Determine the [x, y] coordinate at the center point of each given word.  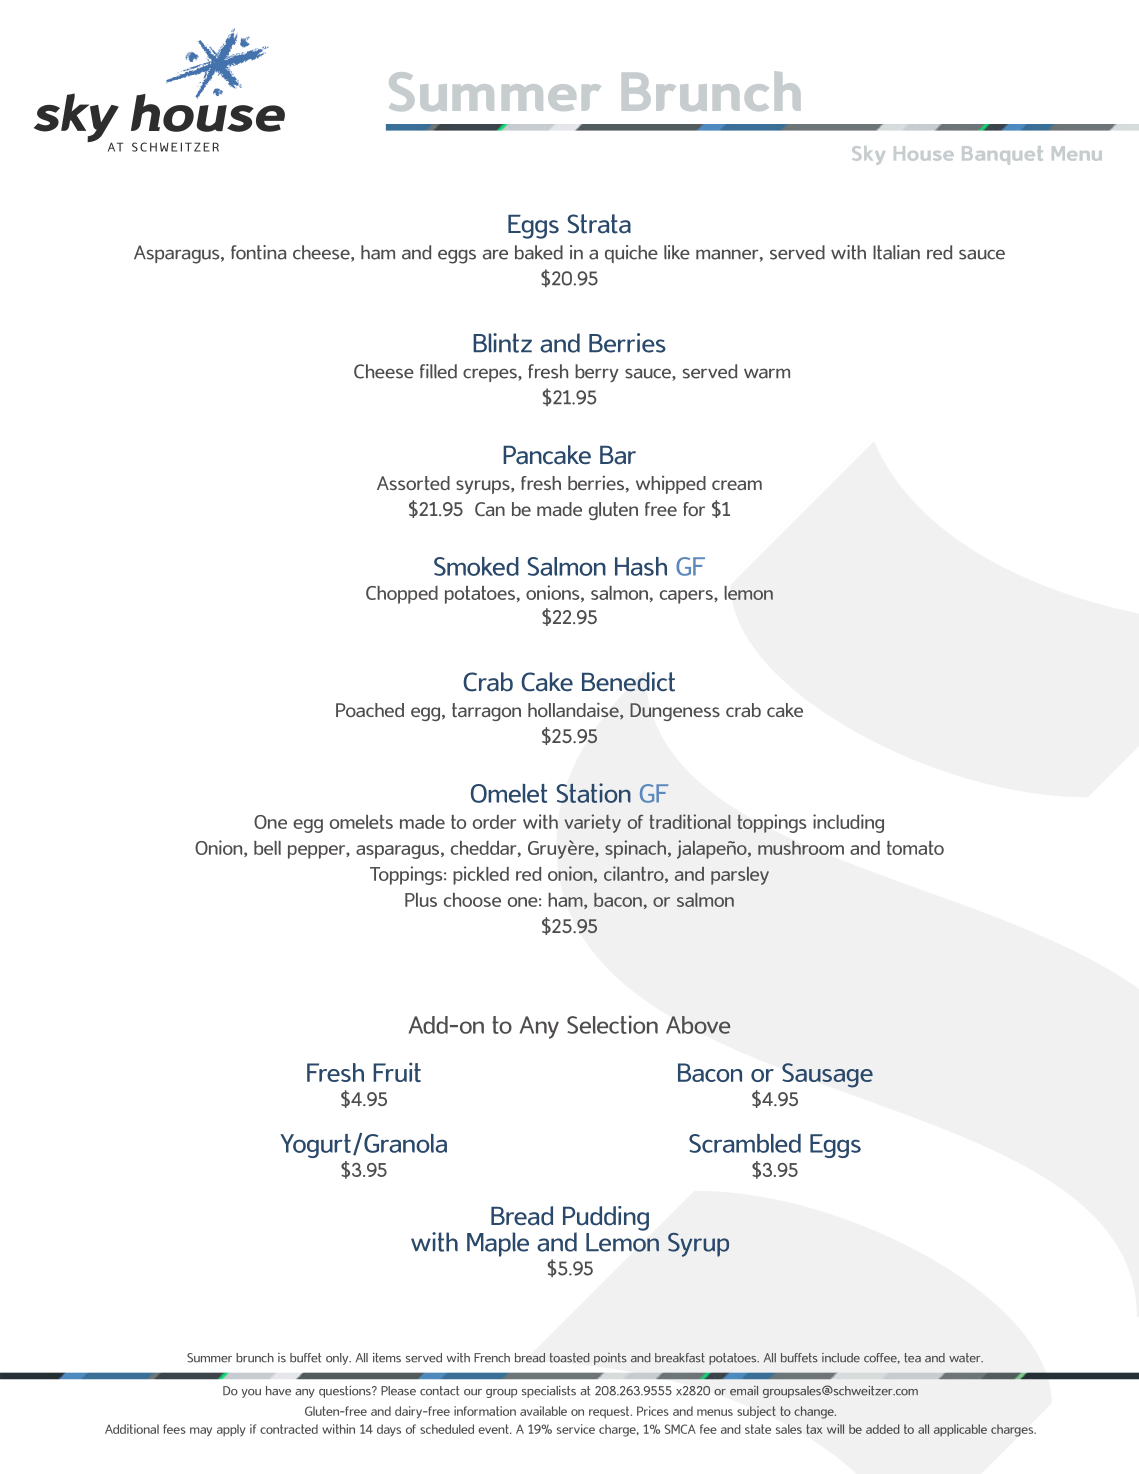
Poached [370, 710]
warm [767, 373]
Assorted [413, 483]
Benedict [628, 682]
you [251, 1393]
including [848, 823]
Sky [868, 155]
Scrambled [745, 1143]
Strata [599, 224]
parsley [740, 876]
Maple [498, 1244]
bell [267, 848]
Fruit [397, 1072]
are [495, 254]
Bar [618, 455]
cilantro [635, 874]
